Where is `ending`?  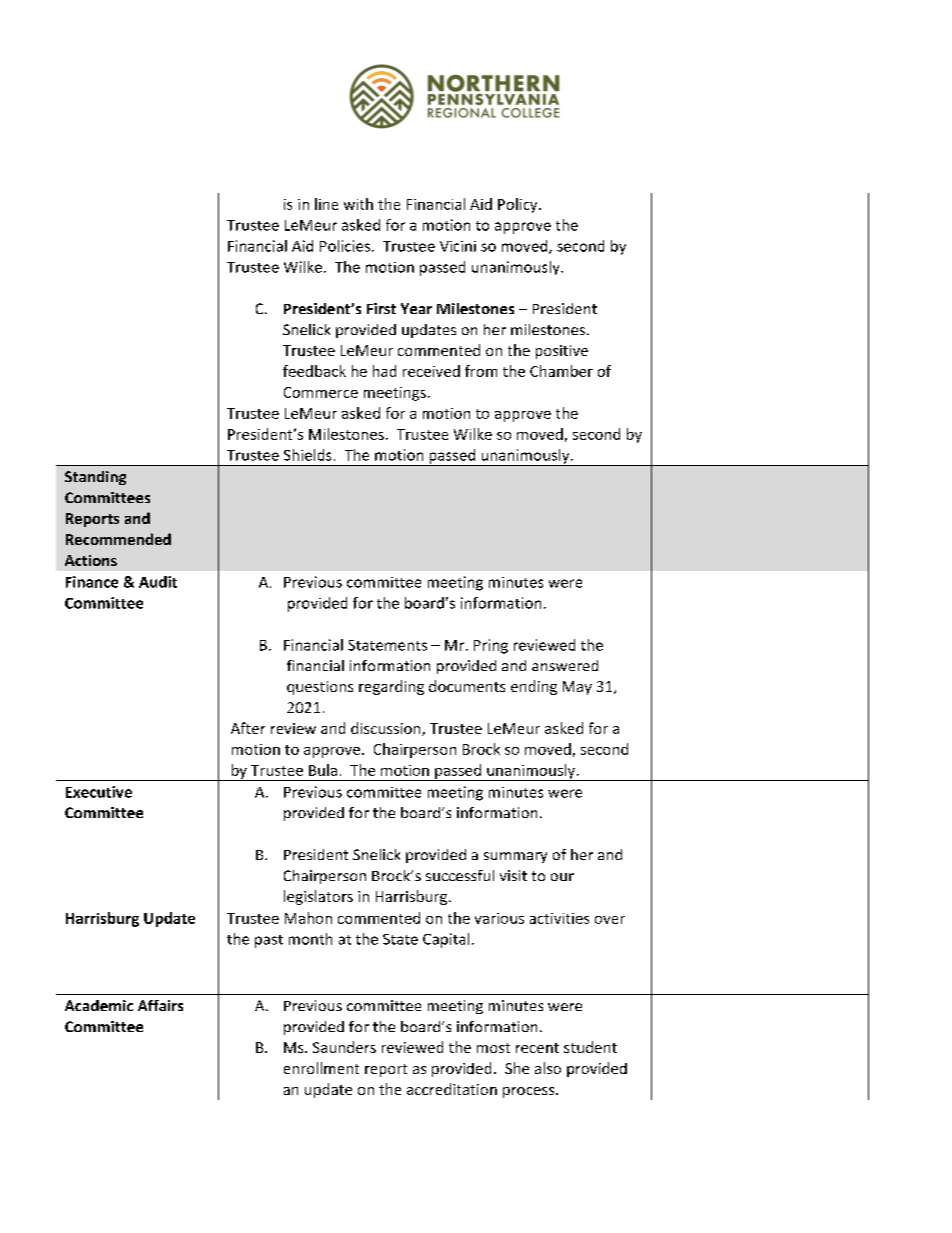
ending is located at coordinates (534, 687).
